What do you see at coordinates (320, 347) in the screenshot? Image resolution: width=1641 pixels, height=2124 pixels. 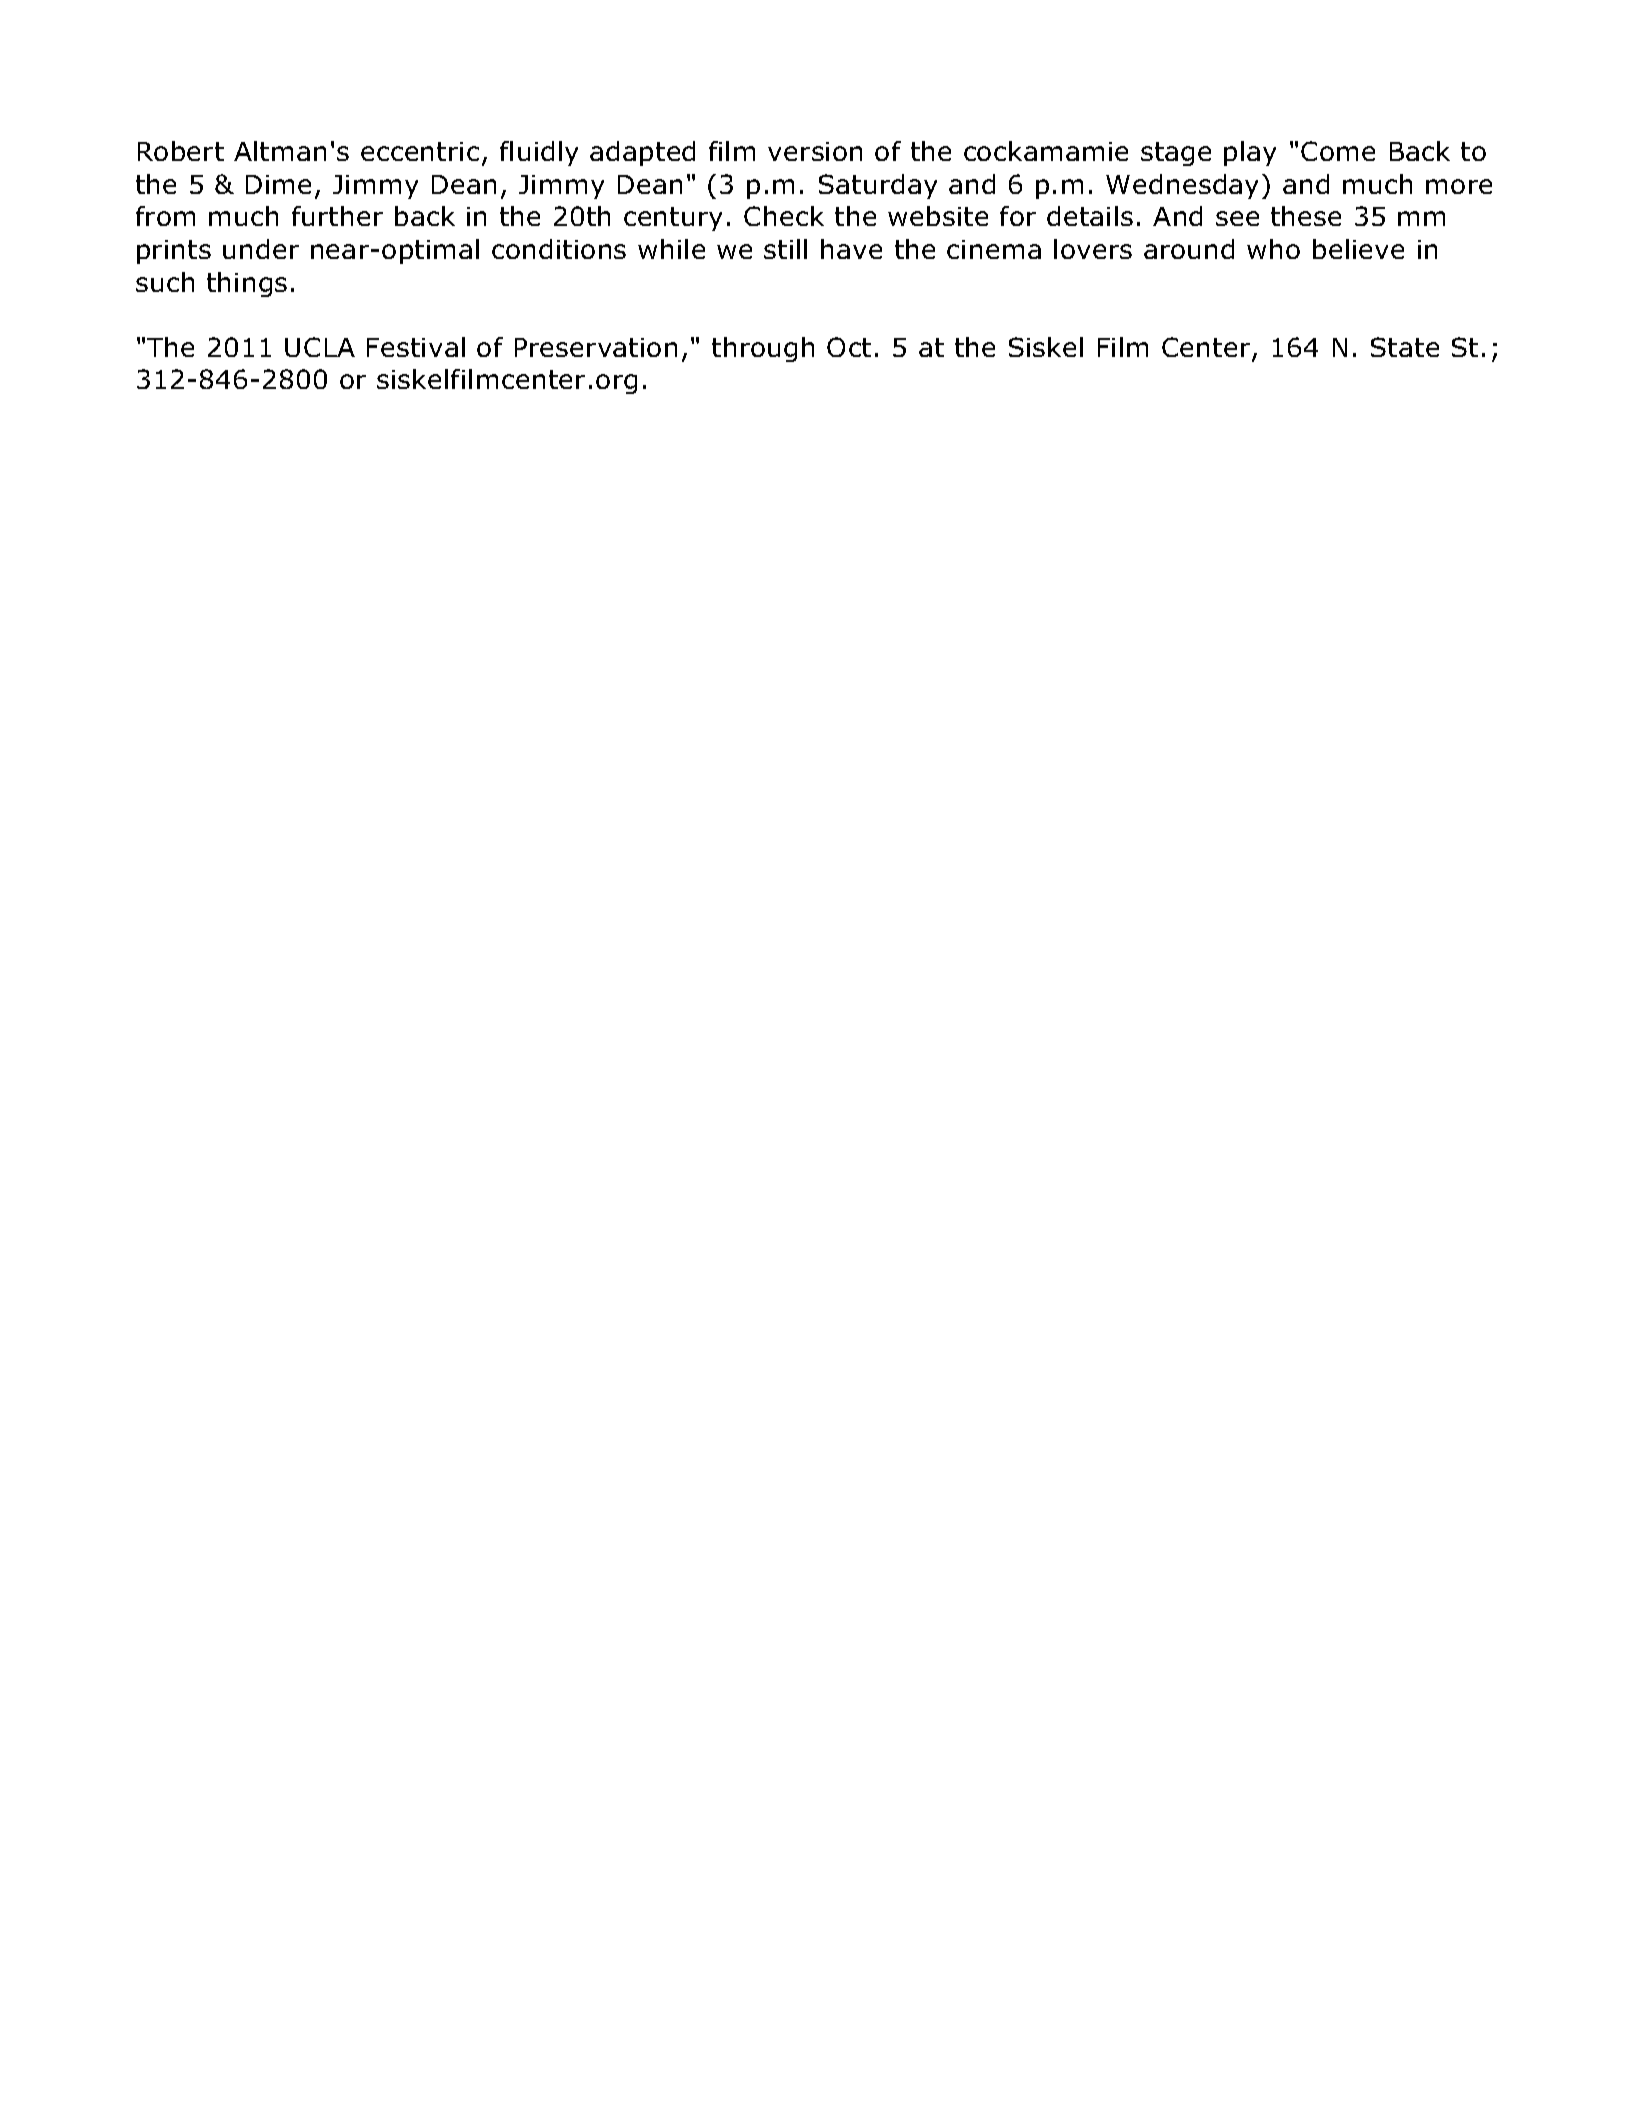 I see `UCLA` at bounding box center [320, 347].
